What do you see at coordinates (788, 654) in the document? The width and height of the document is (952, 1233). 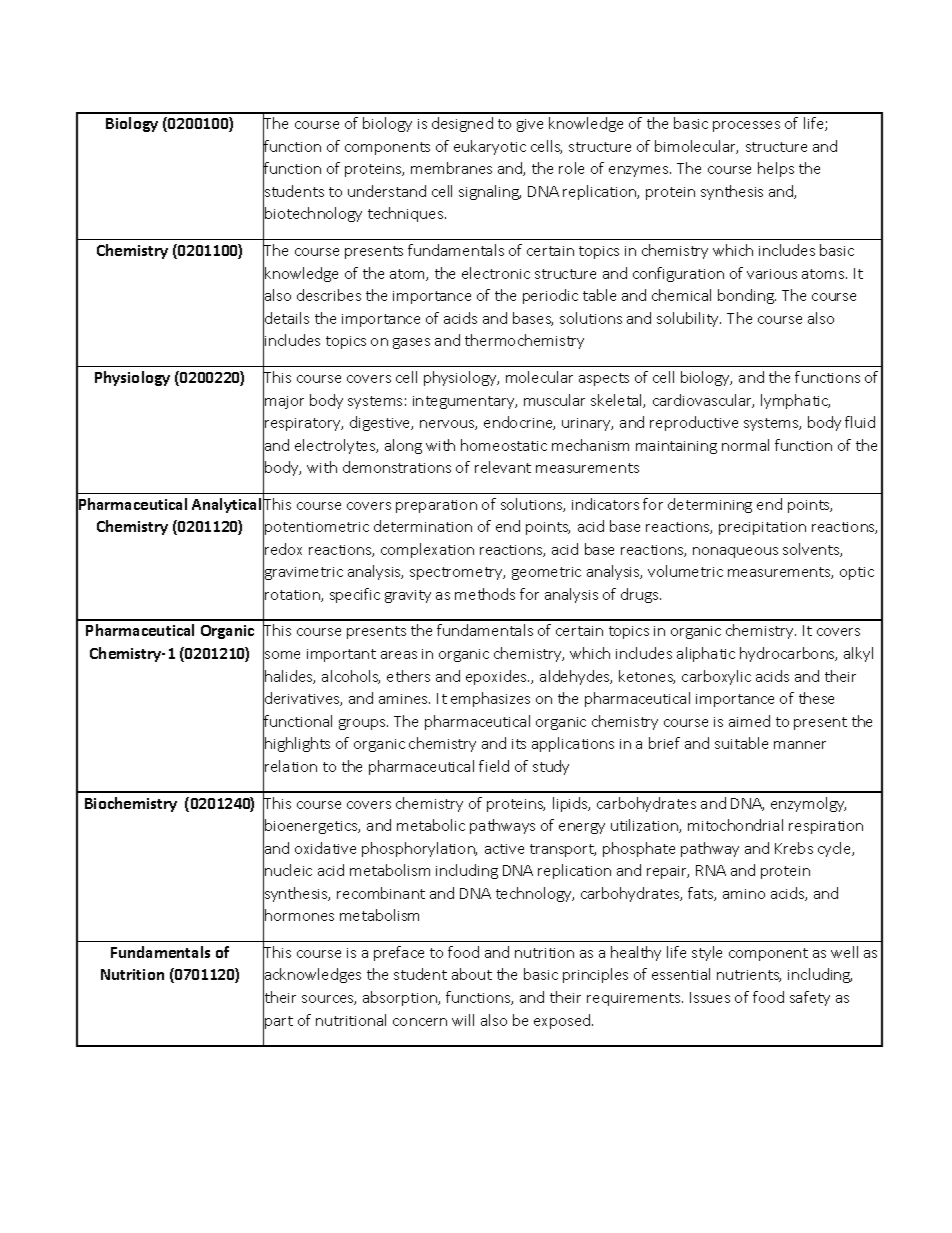 I see `hydrocarbons` at bounding box center [788, 654].
